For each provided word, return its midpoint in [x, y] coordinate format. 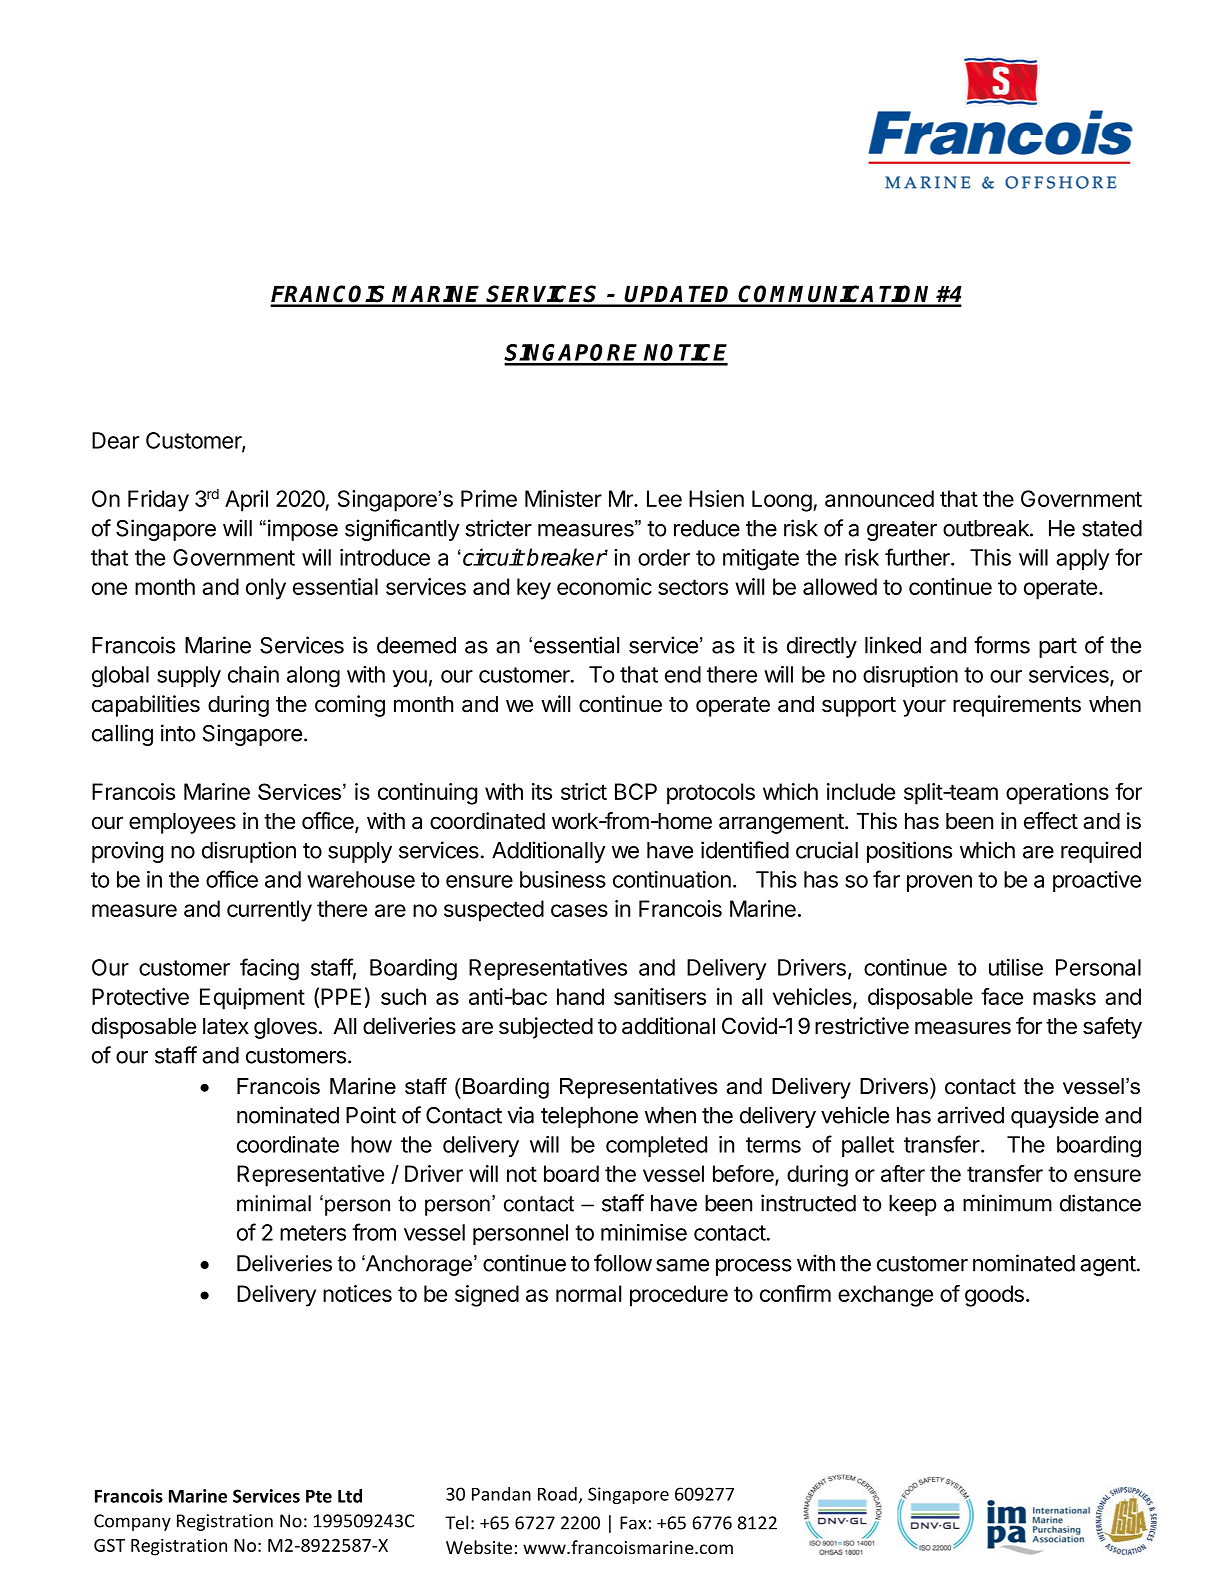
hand [580, 996]
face [1002, 996]
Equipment [252, 999]
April [246, 501]
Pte [319, 1496]
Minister [563, 498]
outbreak [987, 528]
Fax [633, 1523]
